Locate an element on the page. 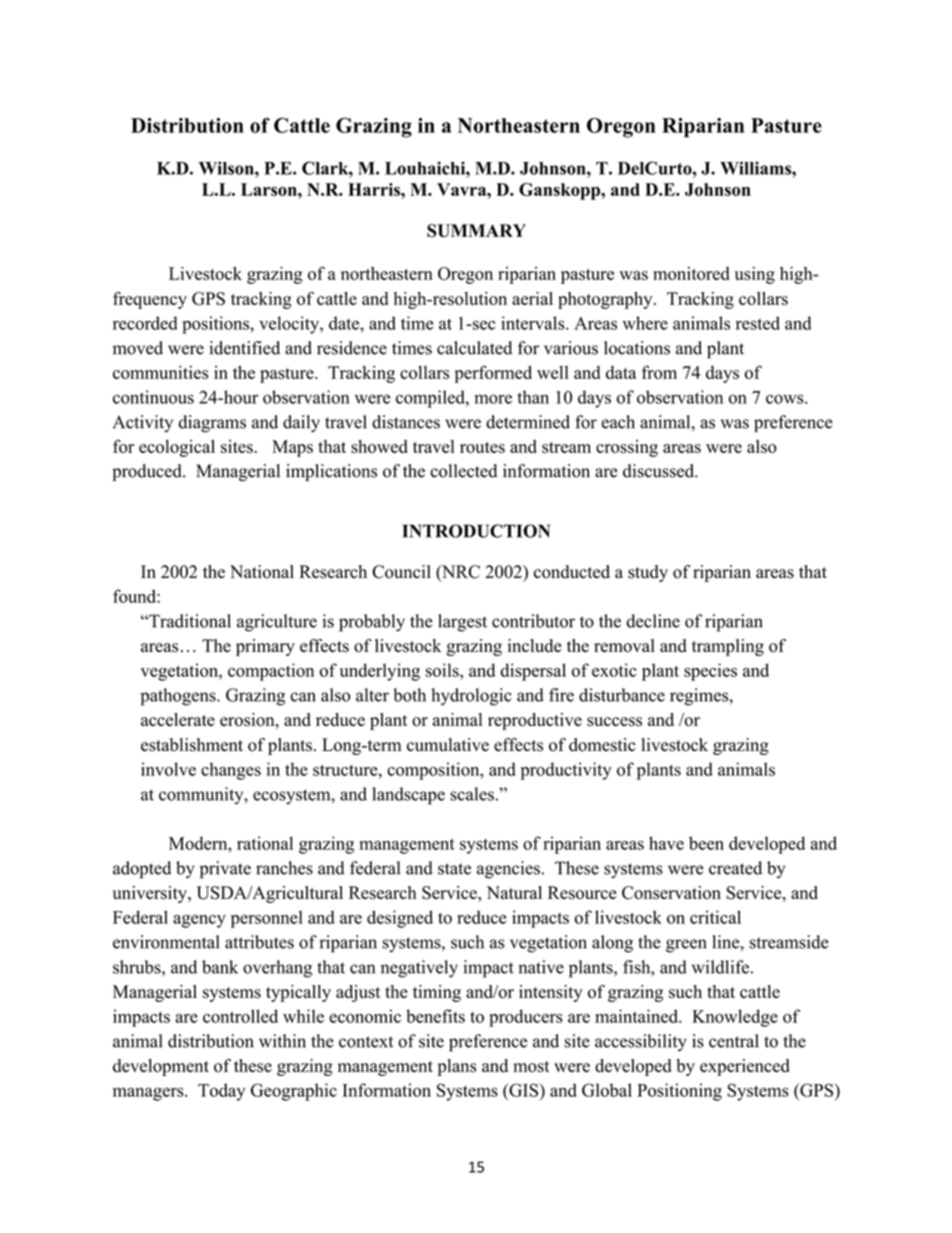 This page has height=1233, width=952. Wilson is located at coordinates (227, 168).
